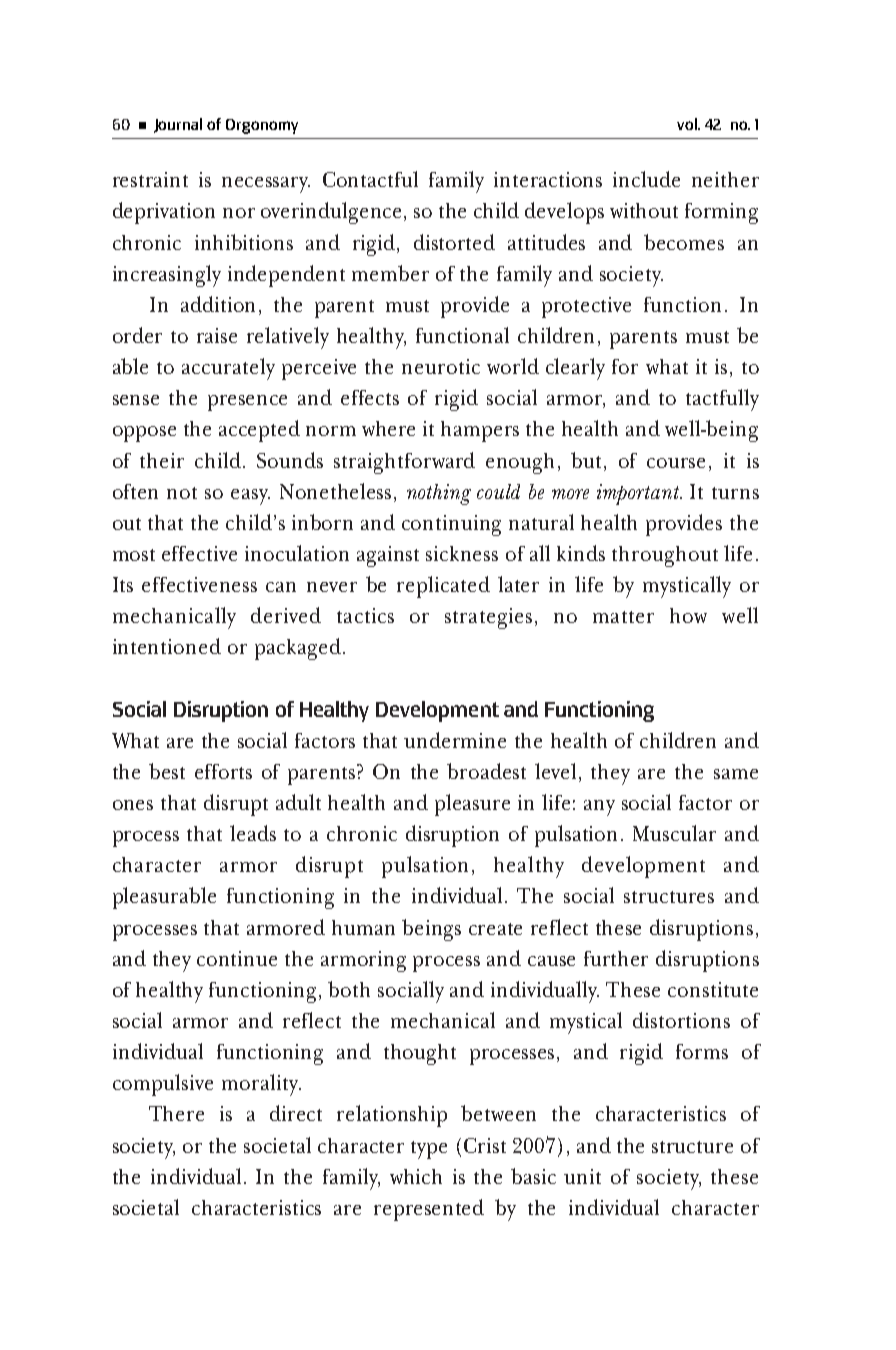  Describe the element at coordinates (488, 618) in the screenshot. I see `strategies` at that location.
